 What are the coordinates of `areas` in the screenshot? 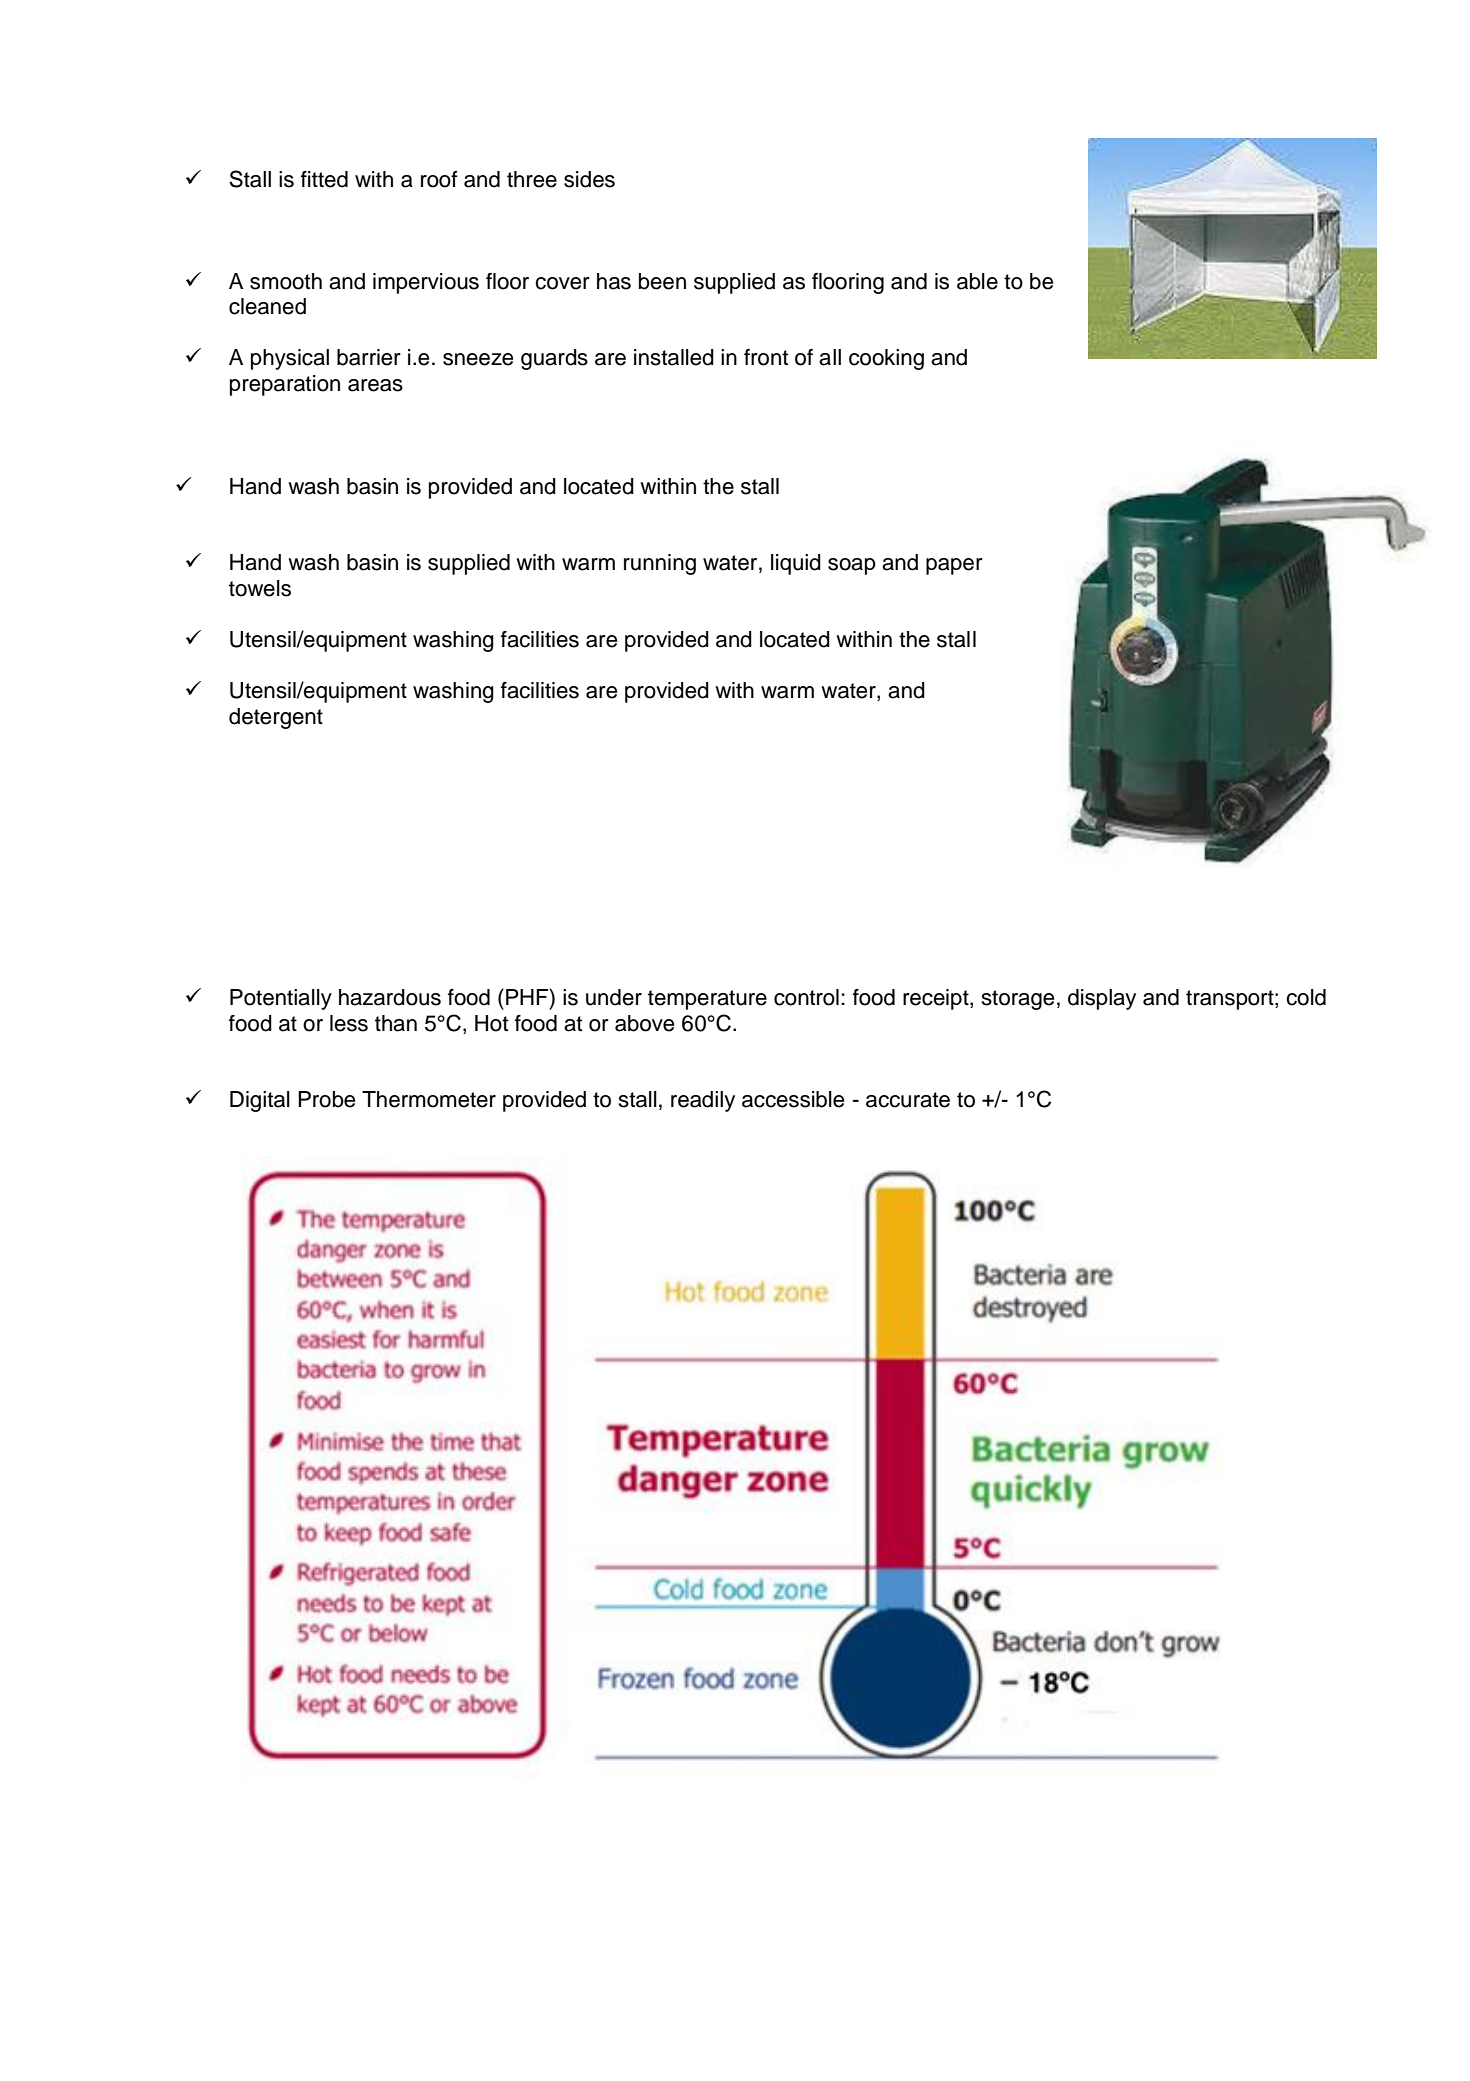 It's located at (375, 385).
